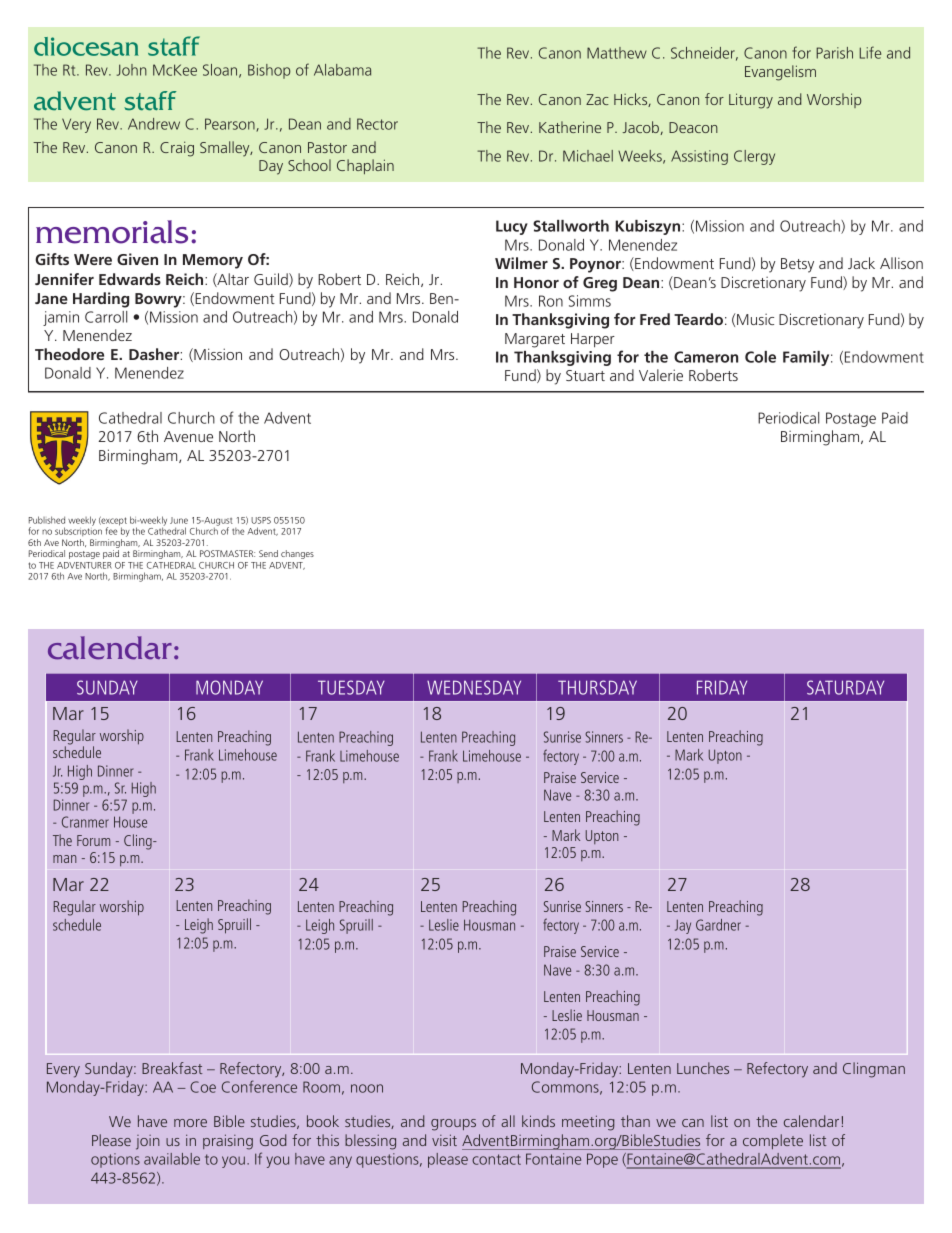 The image size is (952, 1233). I want to click on Evangelism, so click(780, 73).
